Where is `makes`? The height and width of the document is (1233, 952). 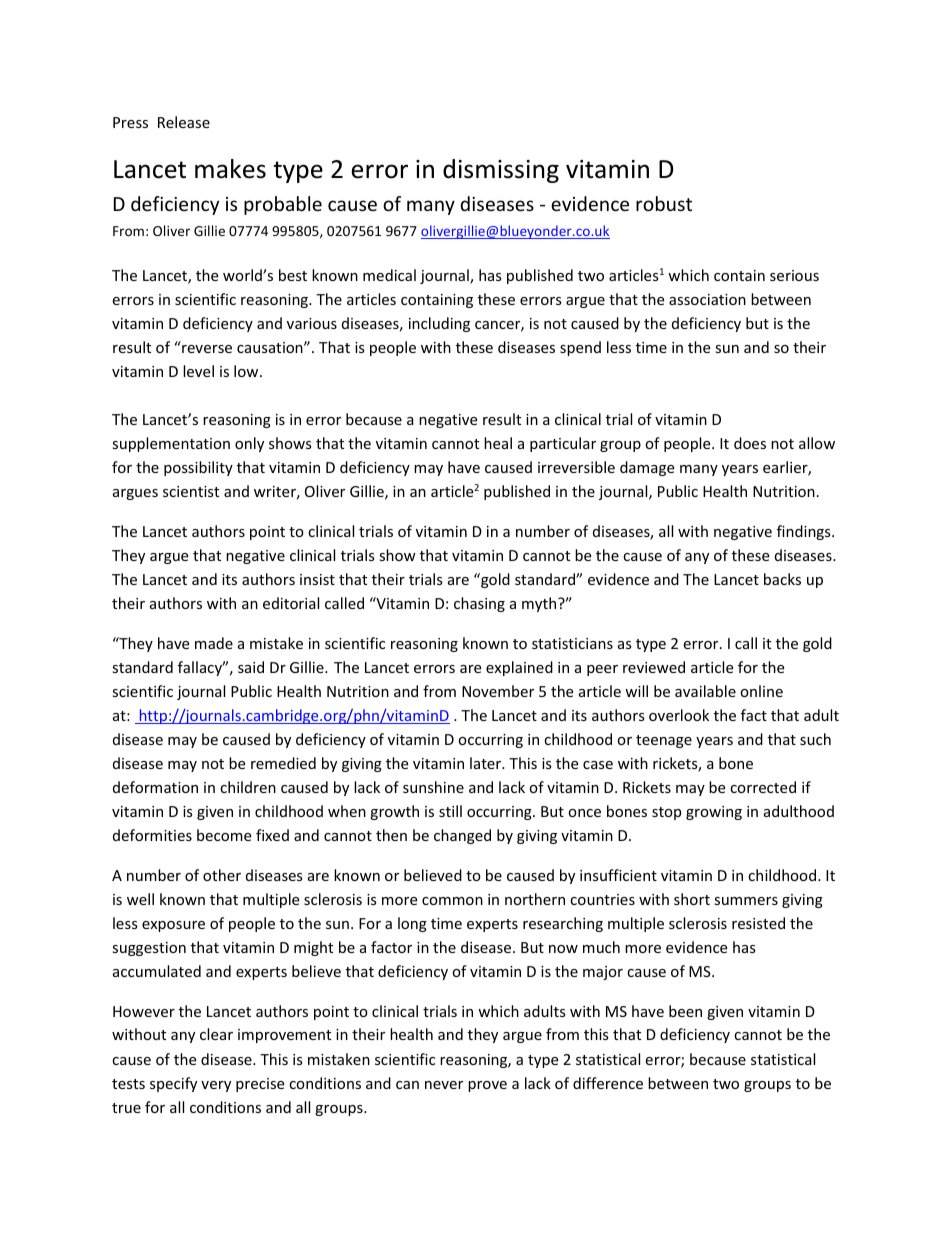
makes is located at coordinates (230, 169).
